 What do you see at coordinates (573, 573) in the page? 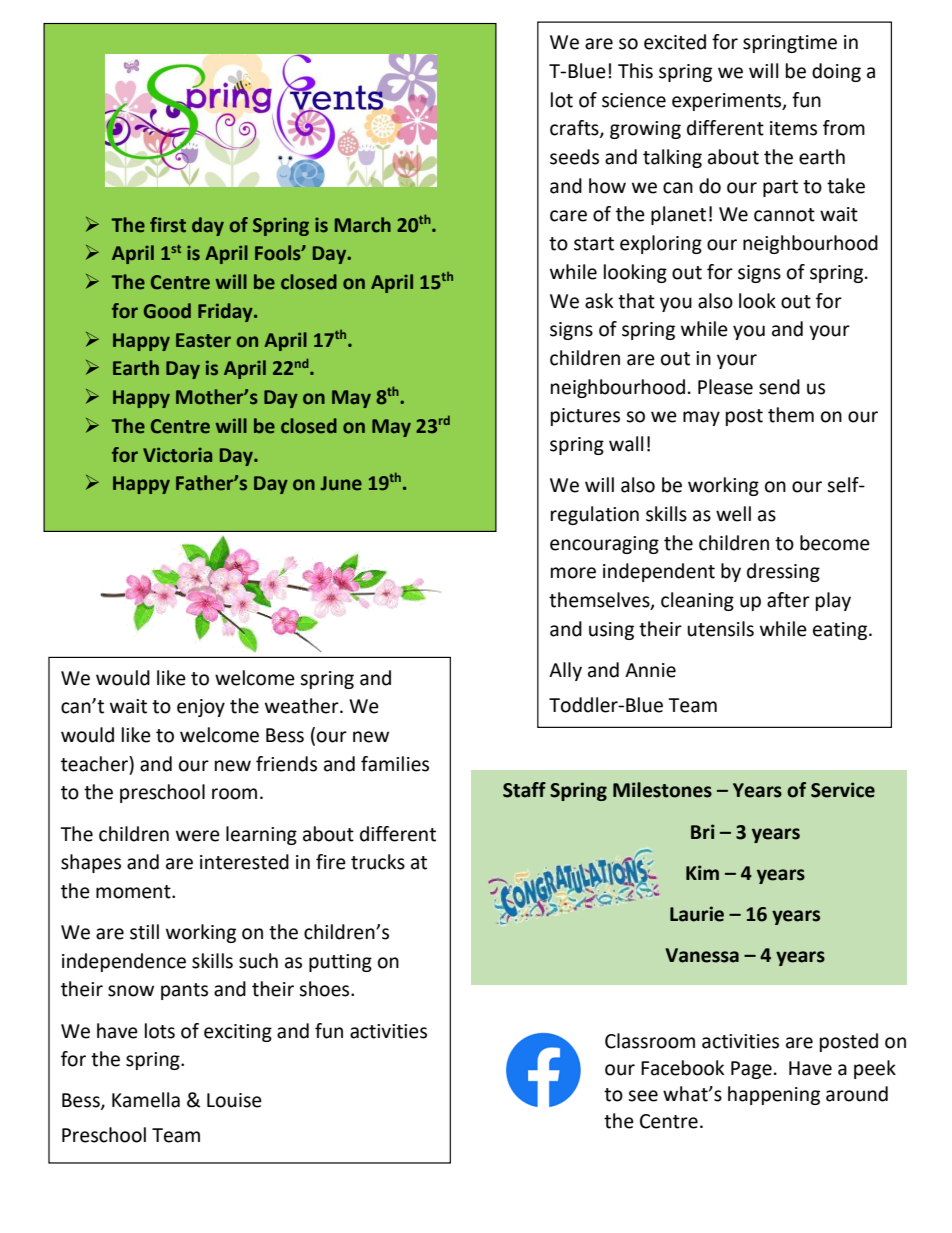
I see `more` at bounding box center [573, 573].
